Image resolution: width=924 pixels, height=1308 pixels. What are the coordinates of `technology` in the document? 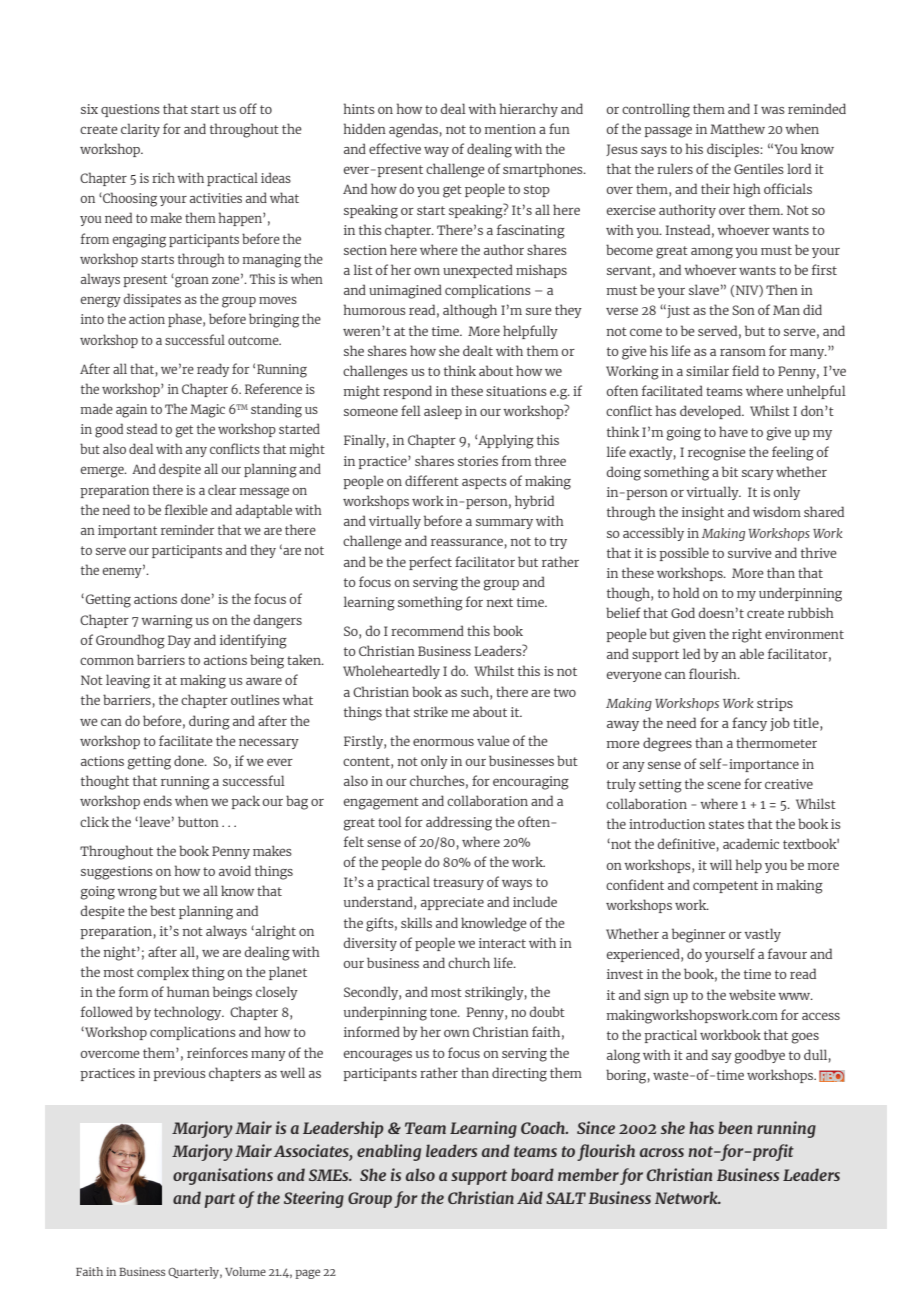 It's located at (189, 1013).
